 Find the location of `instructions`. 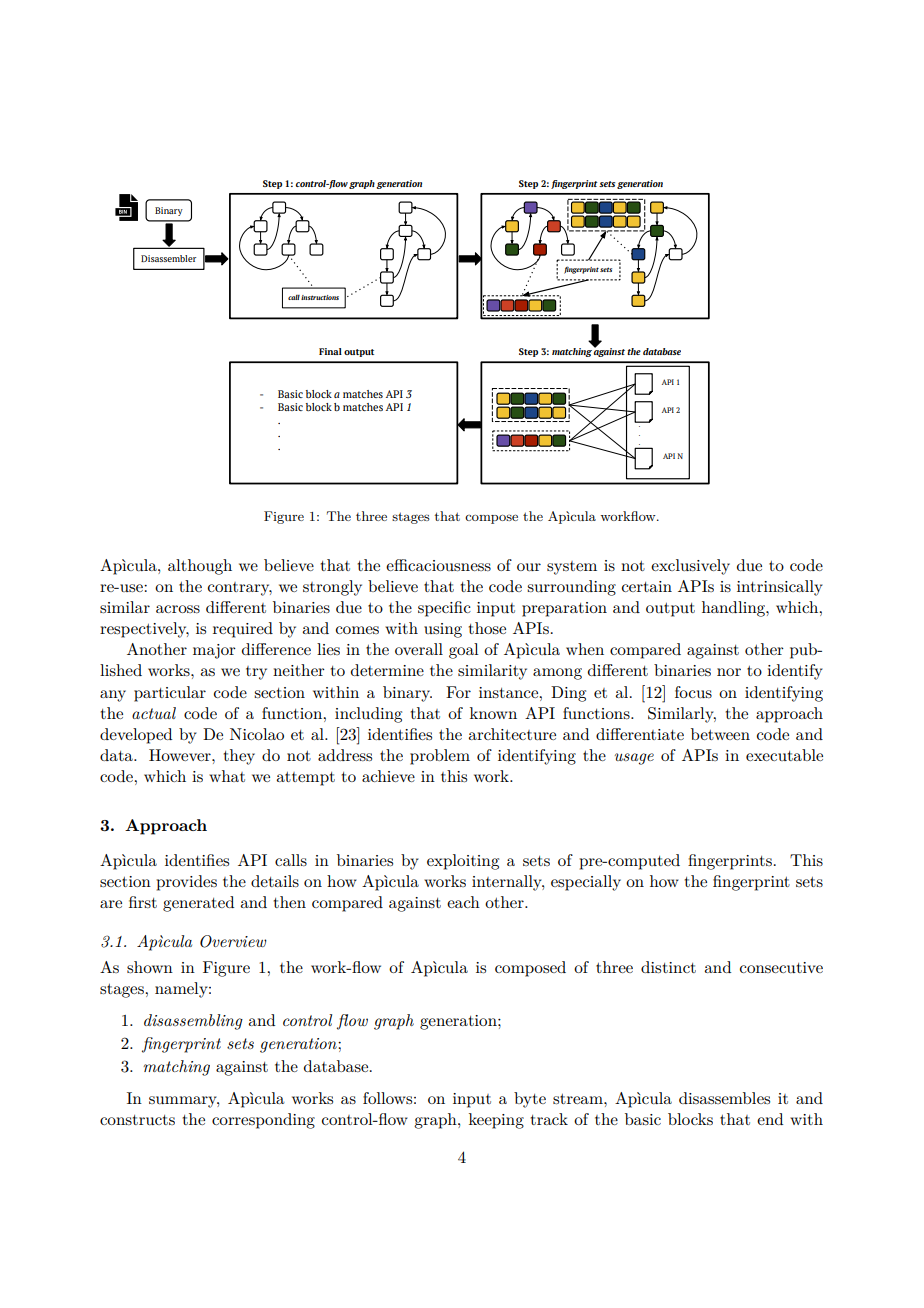

instructions is located at coordinates (320, 297).
